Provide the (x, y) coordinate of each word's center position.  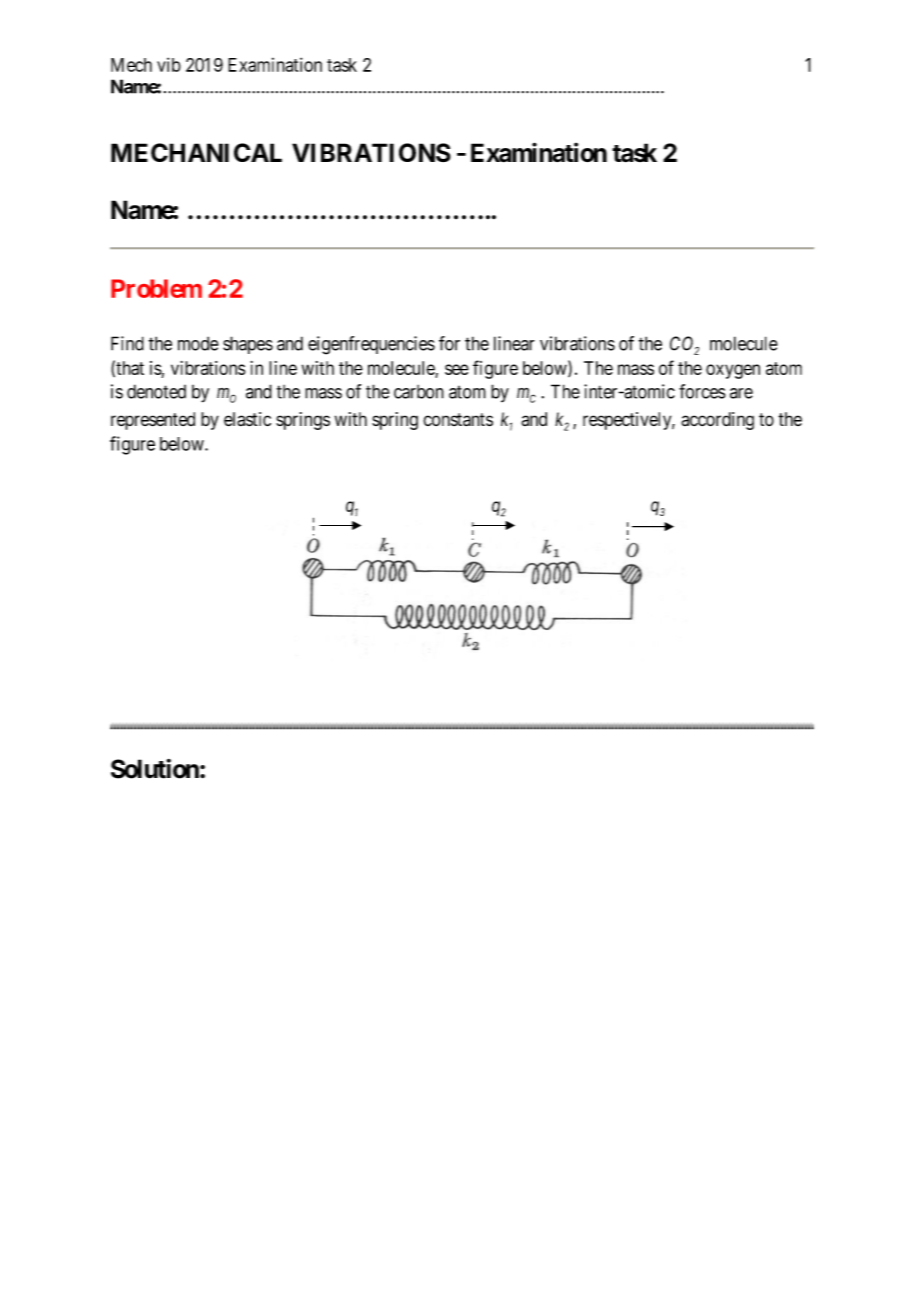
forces (702, 391)
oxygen (733, 371)
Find (127, 343)
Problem (156, 288)
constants (458, 420)
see (457, 369)
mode (198, 343)
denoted (156, 391)
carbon (419, 392)
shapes (248, 345)
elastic (247, 419)
